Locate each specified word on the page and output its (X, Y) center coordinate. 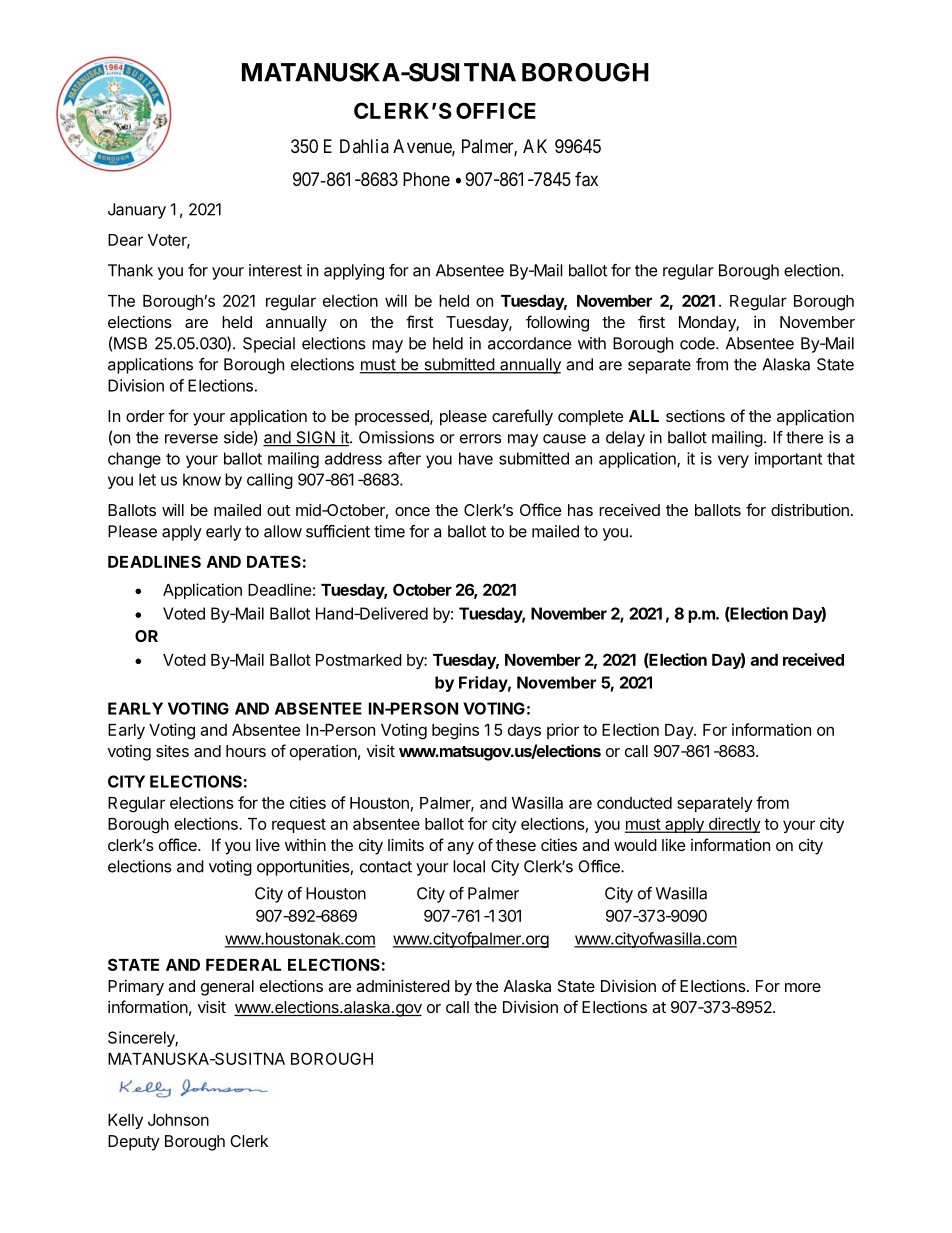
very (733, 461)
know (202, 479)
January (137, 211)
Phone (426, 179)
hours (246, 751)
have (476, 458)
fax (586, 179)
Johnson (178, 1120)
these (516, 845)
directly (733, 825)
